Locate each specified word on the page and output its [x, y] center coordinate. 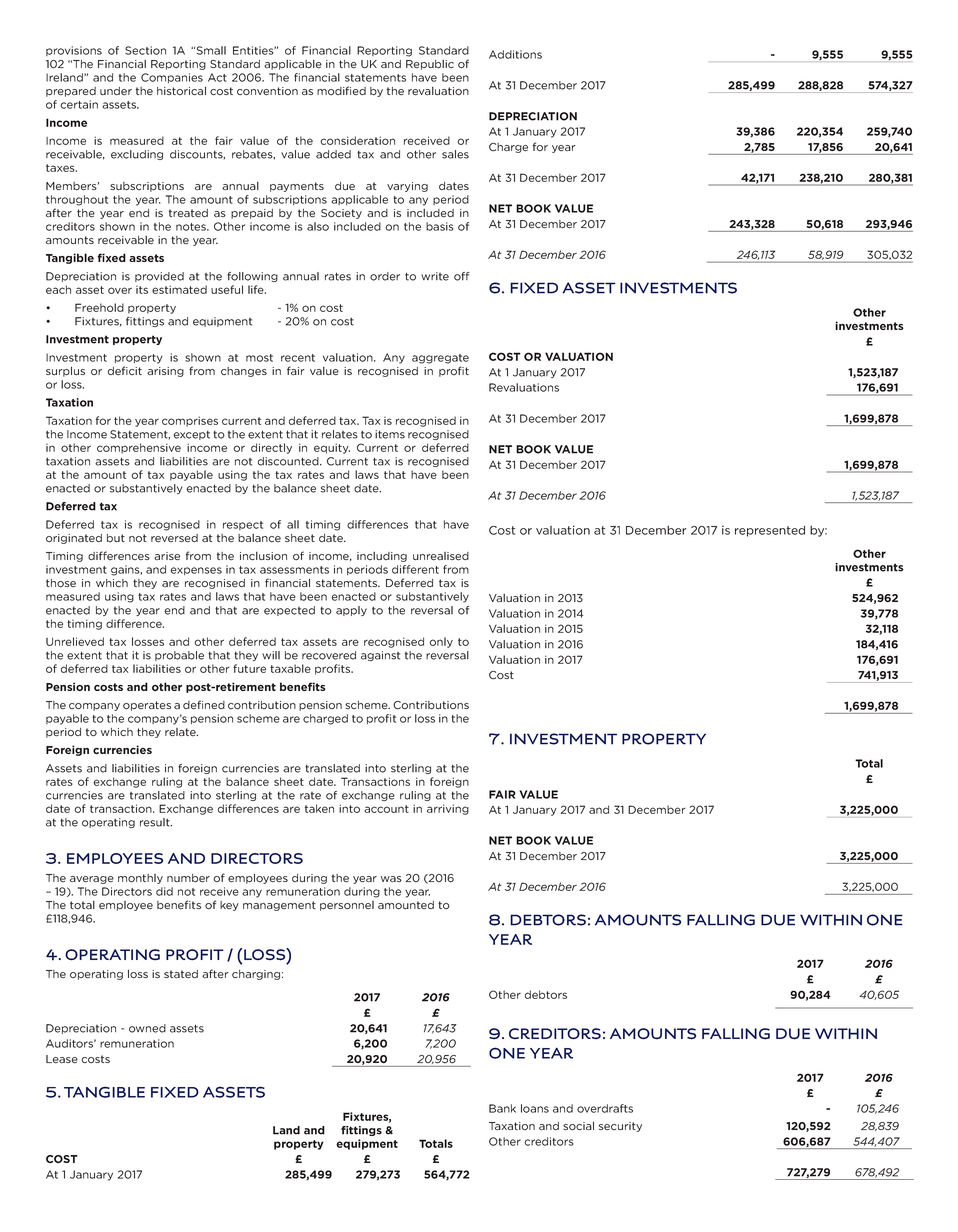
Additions [515, 54]
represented [770, 531]
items [390, 434]
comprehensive [139, 448]
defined [204, 705]
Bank [502, 1108]
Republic [430, 65]
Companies [172, 78]
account [386, 809]
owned [147, 1028]
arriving [448, 809]
